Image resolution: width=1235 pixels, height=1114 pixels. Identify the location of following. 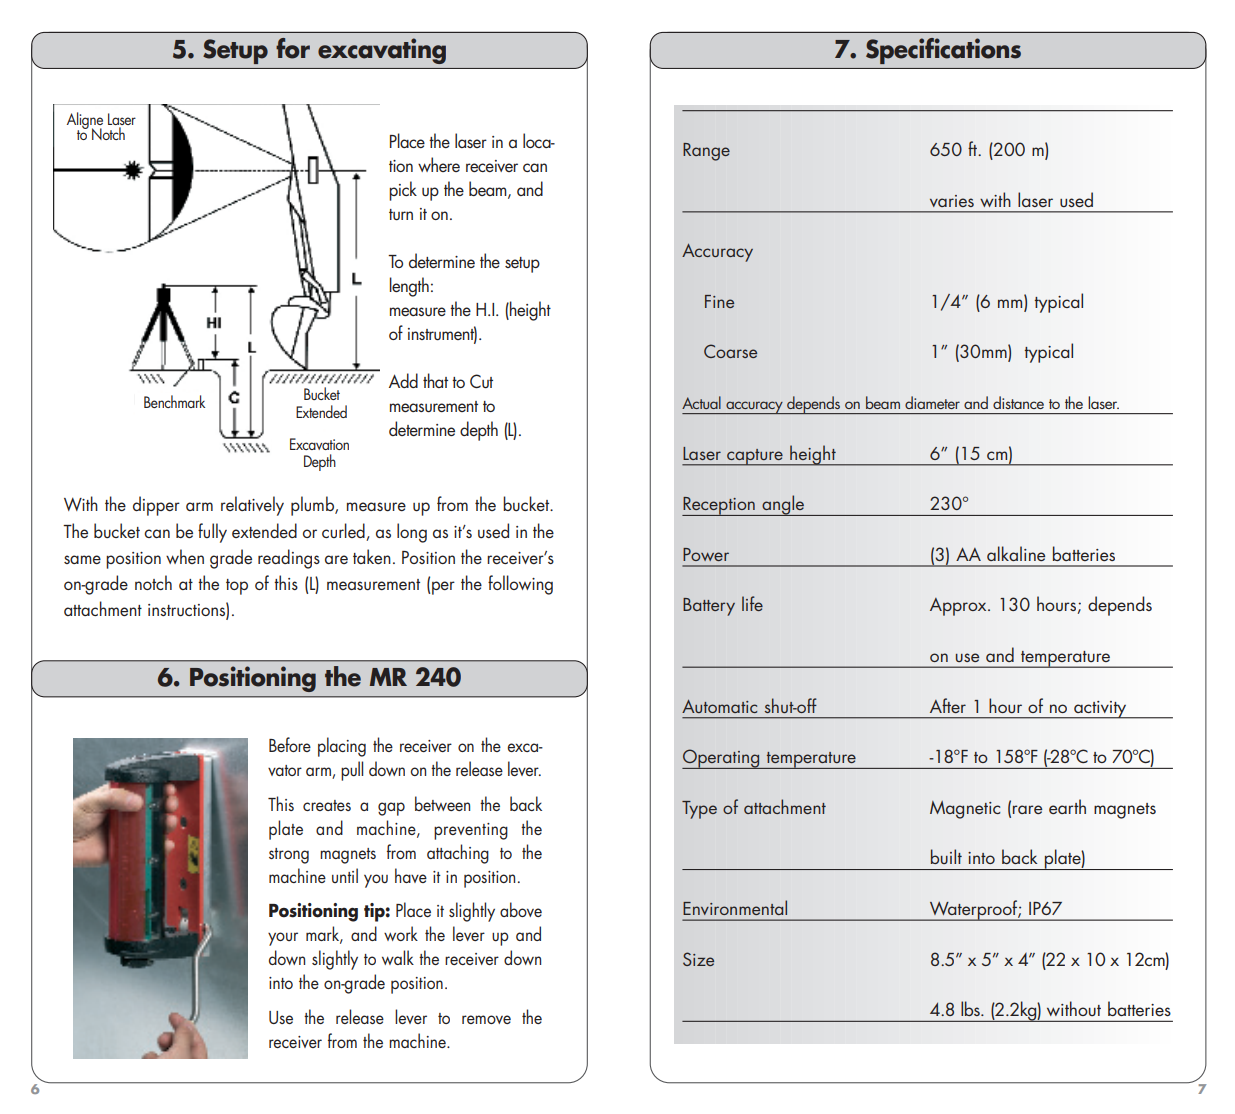
(520, 585).
